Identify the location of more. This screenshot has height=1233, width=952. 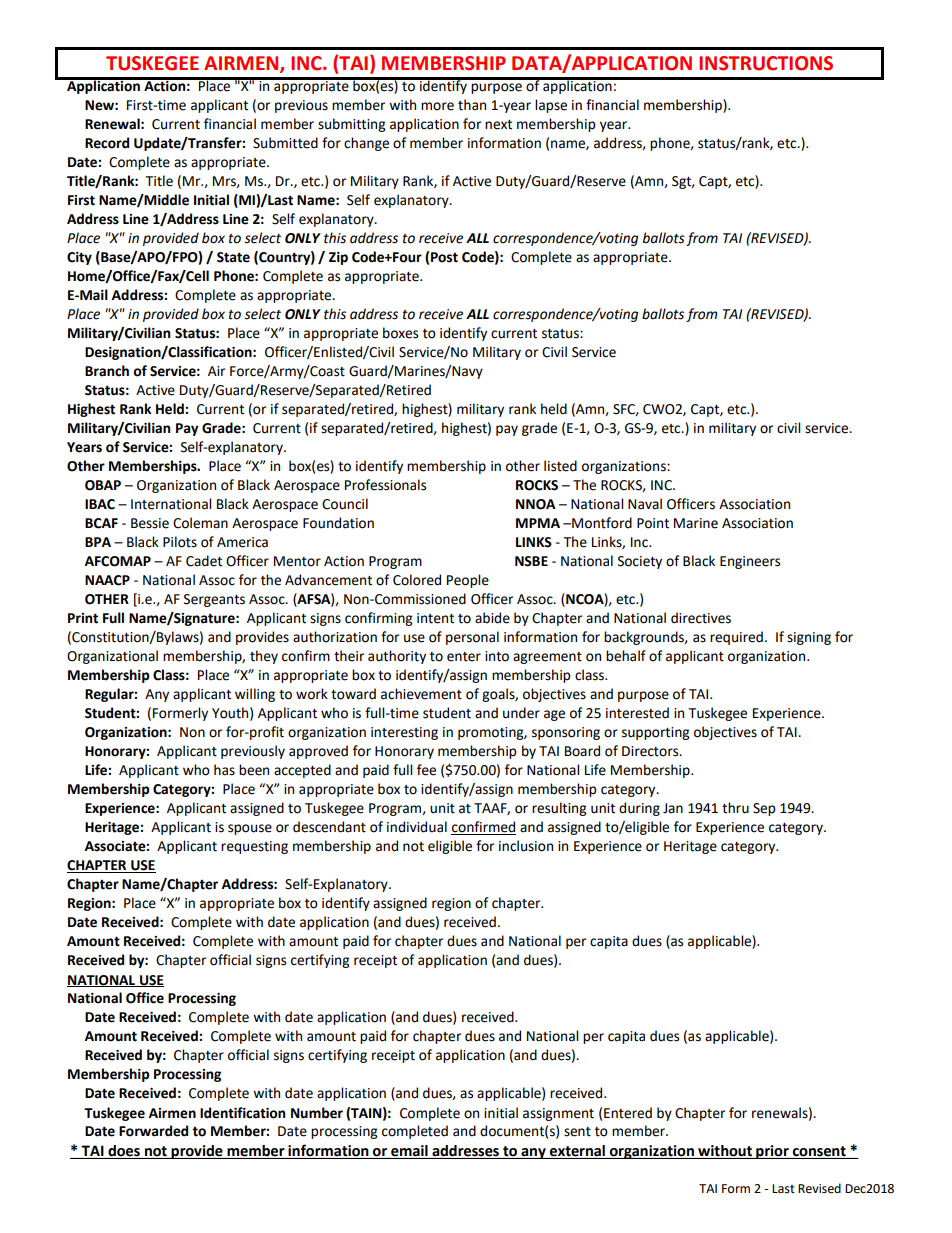
(437, 106).
